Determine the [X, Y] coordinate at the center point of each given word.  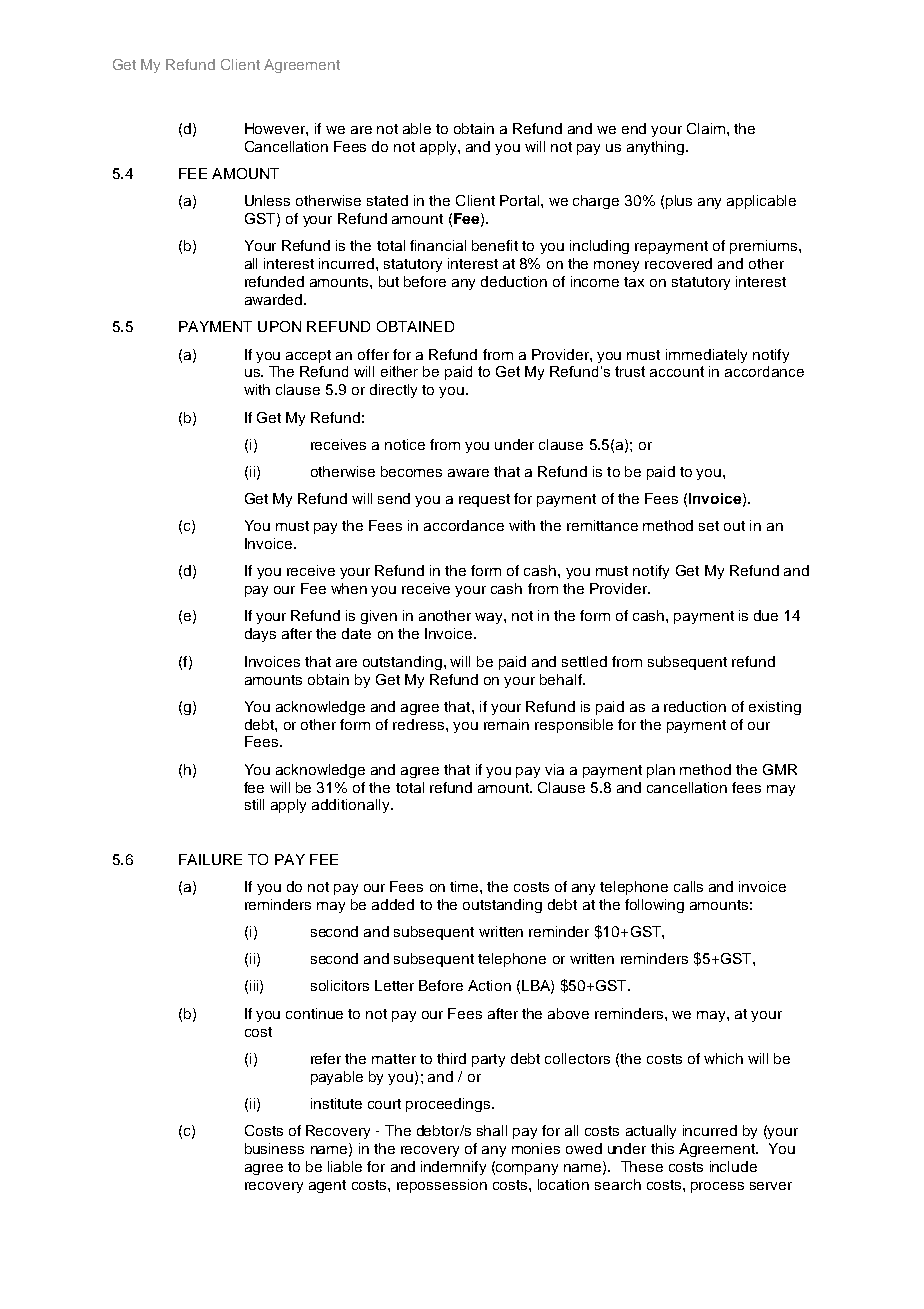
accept [308, 356]
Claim [707, 128]
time [465, 886]
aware [468, 473]
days [260, 635]
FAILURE [210, 859]
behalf [562, 679]
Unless [267, 200]
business [274, 1148]
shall [492, 1130]
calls [688, 886]
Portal [519, 200]
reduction [695, 706]
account [677, 371]
